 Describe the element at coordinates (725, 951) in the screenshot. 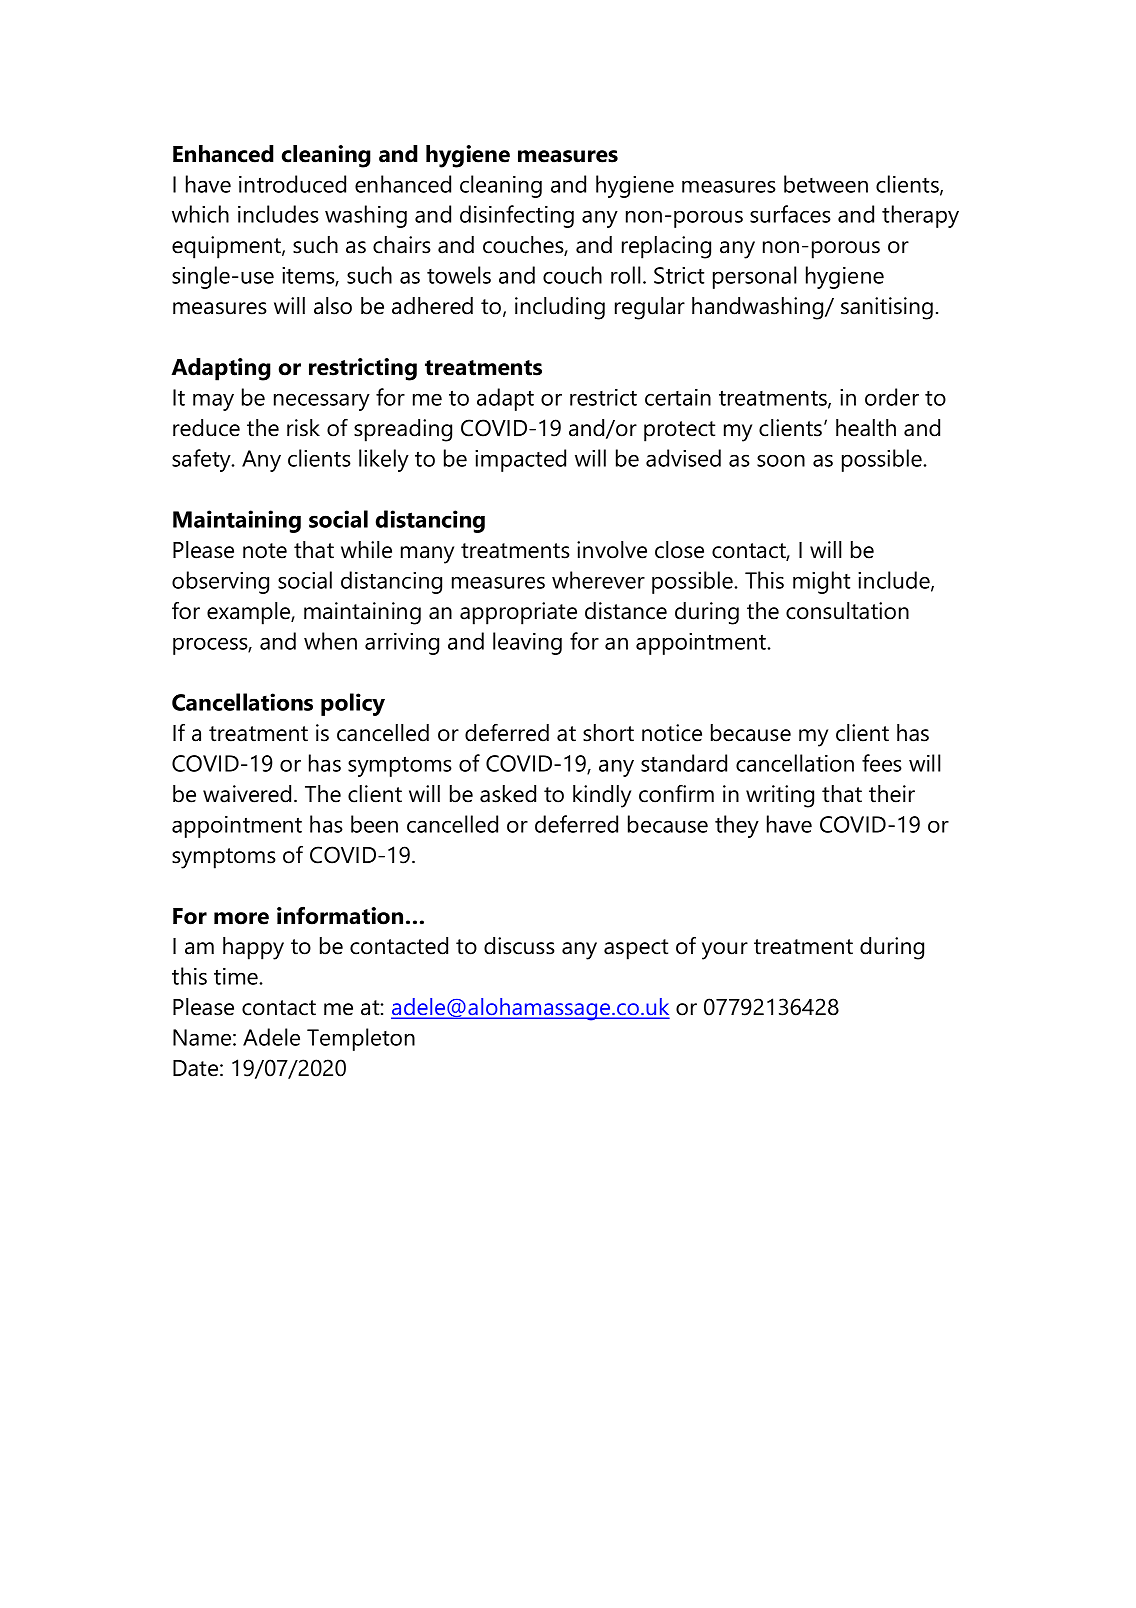

I see `your` at that location.
